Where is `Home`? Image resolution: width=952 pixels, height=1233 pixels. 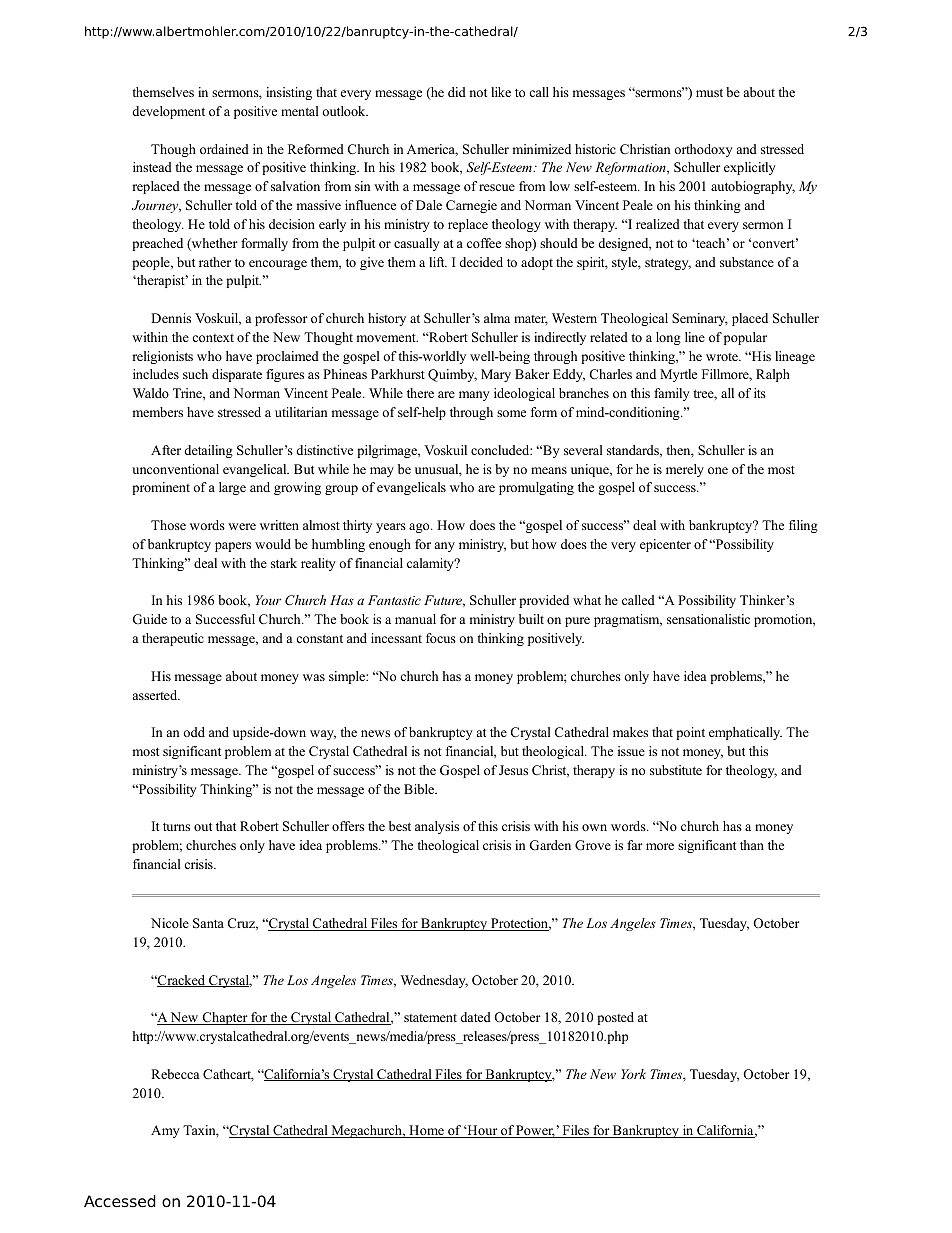
Home is located at coordinates (426, 1131).
